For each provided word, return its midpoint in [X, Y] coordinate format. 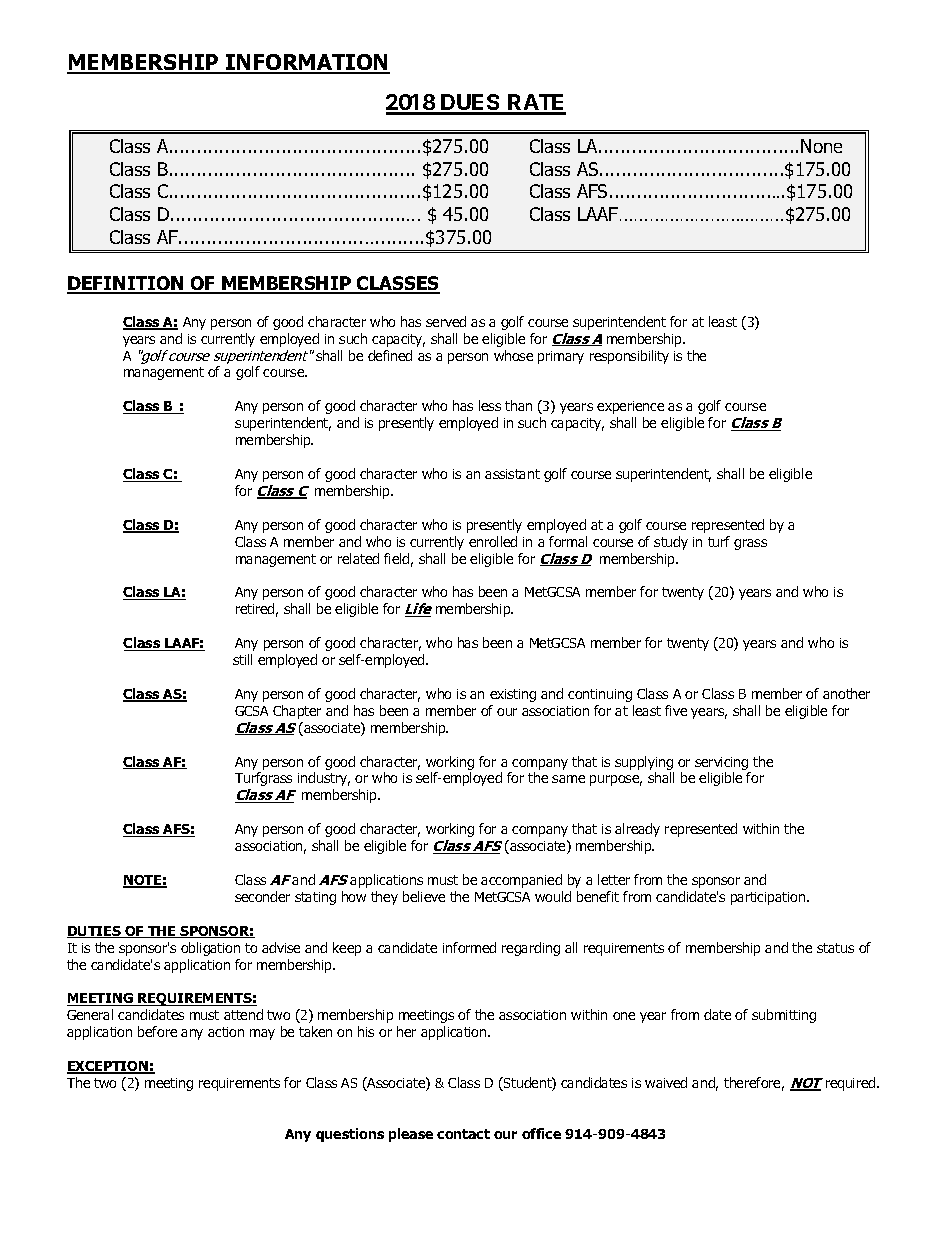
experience [630, 407]
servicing [723, 765]
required [852, 1084]
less [490, 405]
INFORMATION [307, 63]
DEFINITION [126, 284]
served [446, 321]
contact [463, 1134]
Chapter [297, 712]
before [157, 1031]
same [568, 779]
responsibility [629, 357]
